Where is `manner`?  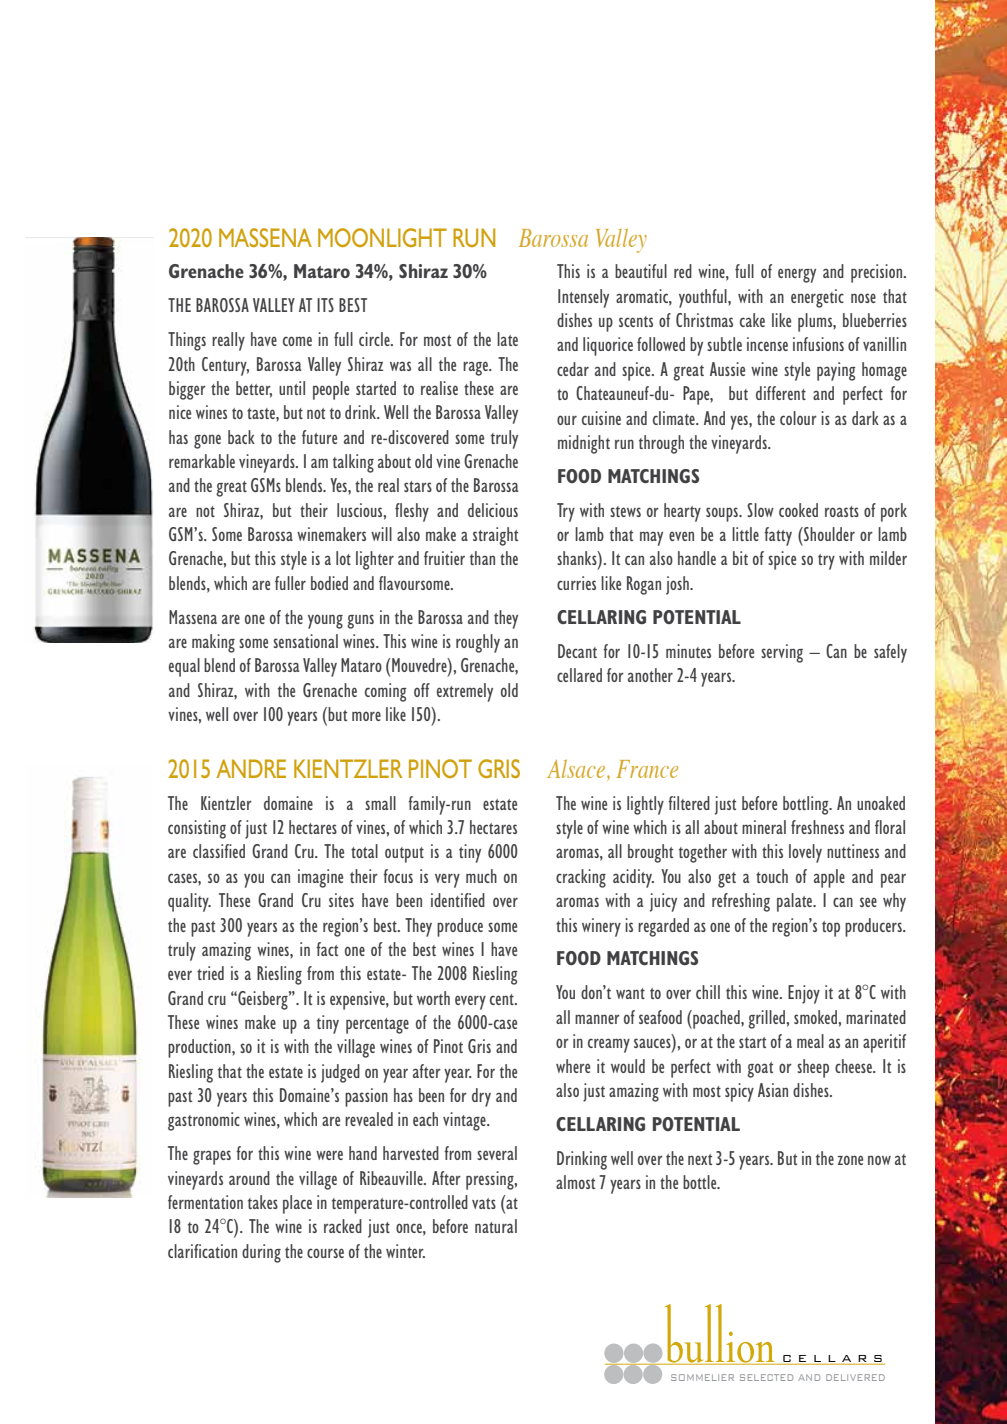
manner is located at coordinates (597, 1019).
